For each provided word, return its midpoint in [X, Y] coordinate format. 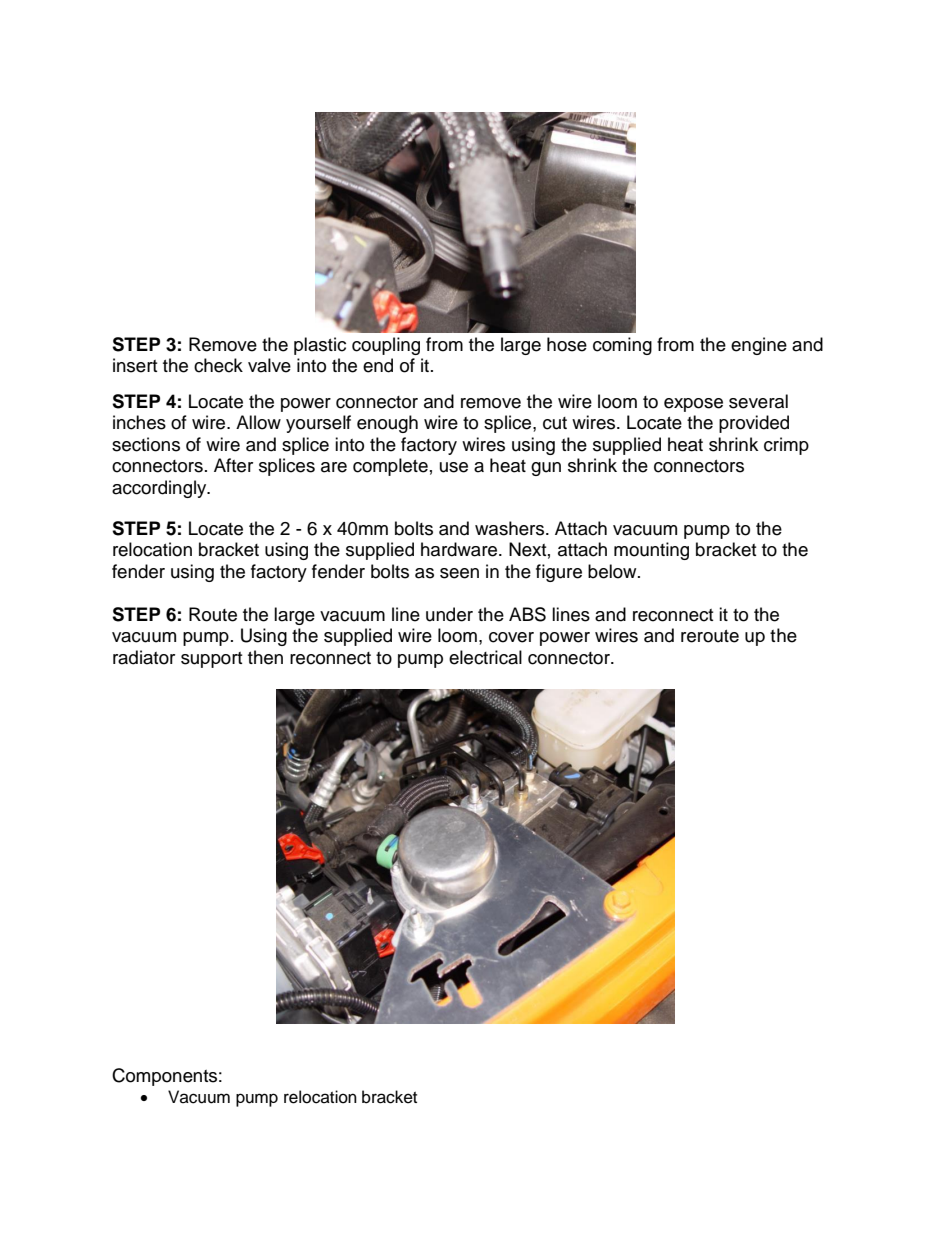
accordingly [160, 489]
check [218, 365]
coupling [386, 346]
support [211, 660]
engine [759, 346]
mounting [651, 551]
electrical [485, 657]
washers [511, 528]
